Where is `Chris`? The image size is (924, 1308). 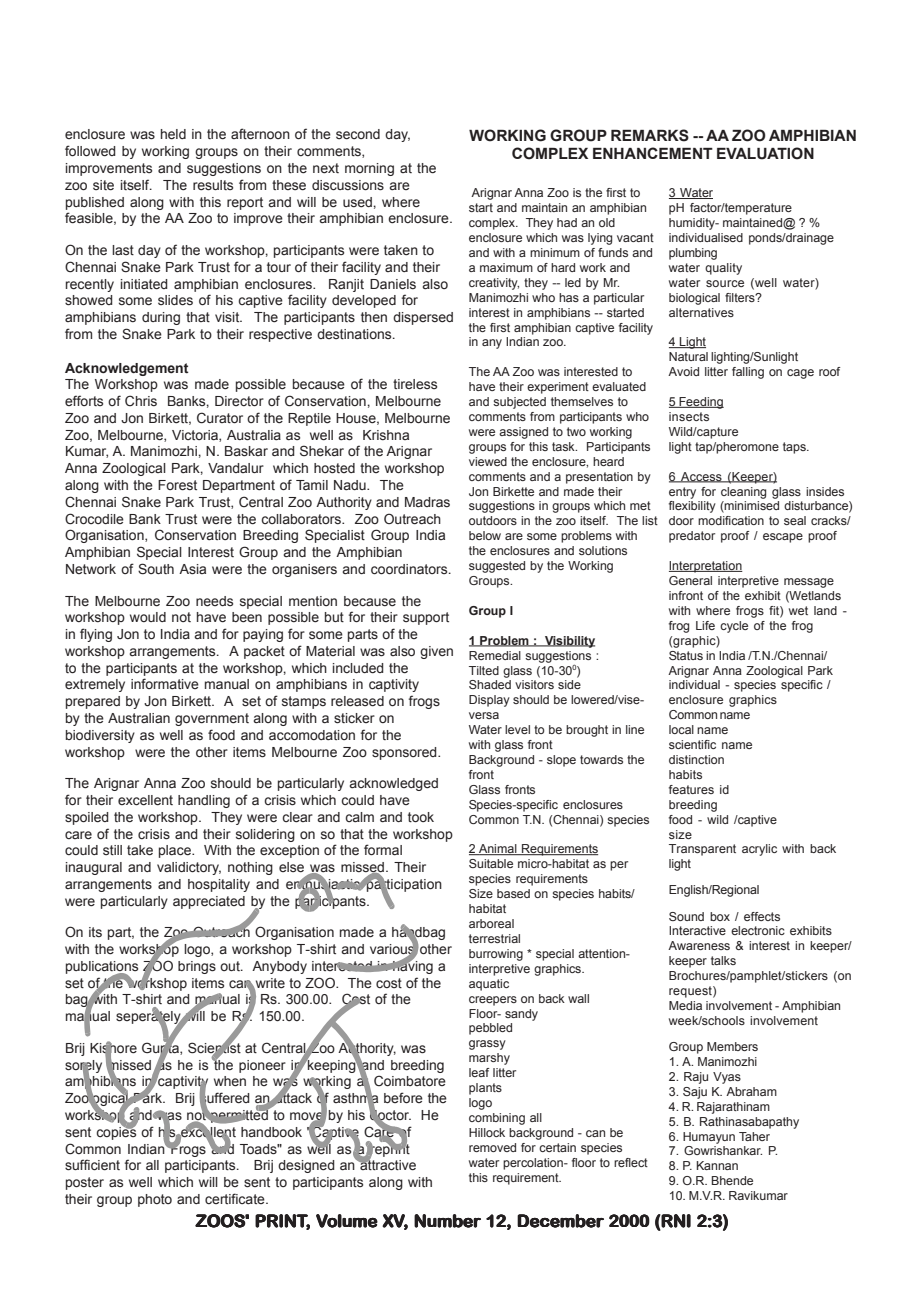 Chris is located at coordinates (141, 400).
